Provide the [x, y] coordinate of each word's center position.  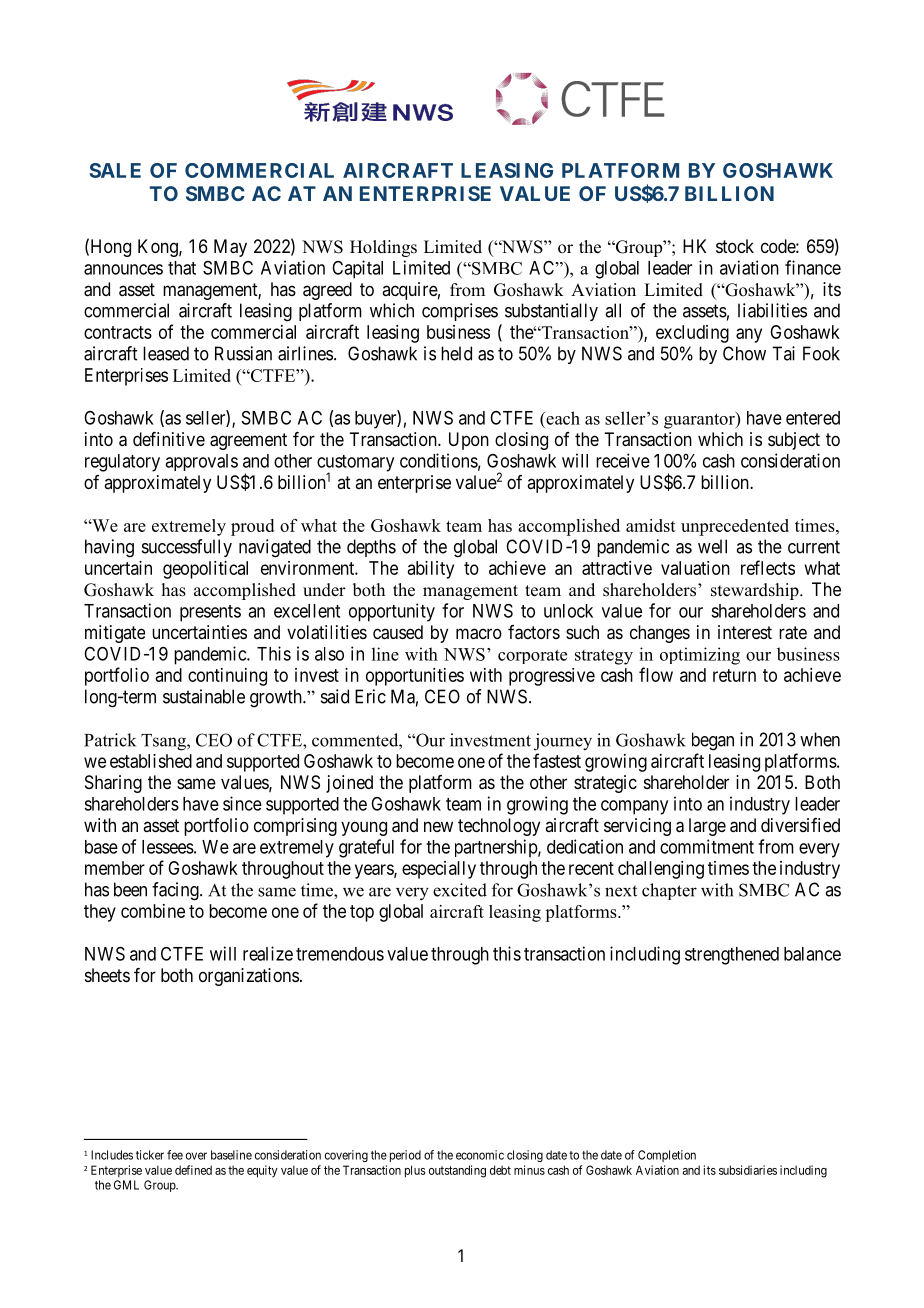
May [230, 248]
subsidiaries [748, 1170]
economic [480, 1155]
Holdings [383, 248]
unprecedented [735, 527]
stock [735, 246]
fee [175, 1155]
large [707, 827]
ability [431, 570]
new [438, 826]
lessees [168, 847]
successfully [187, 548]
